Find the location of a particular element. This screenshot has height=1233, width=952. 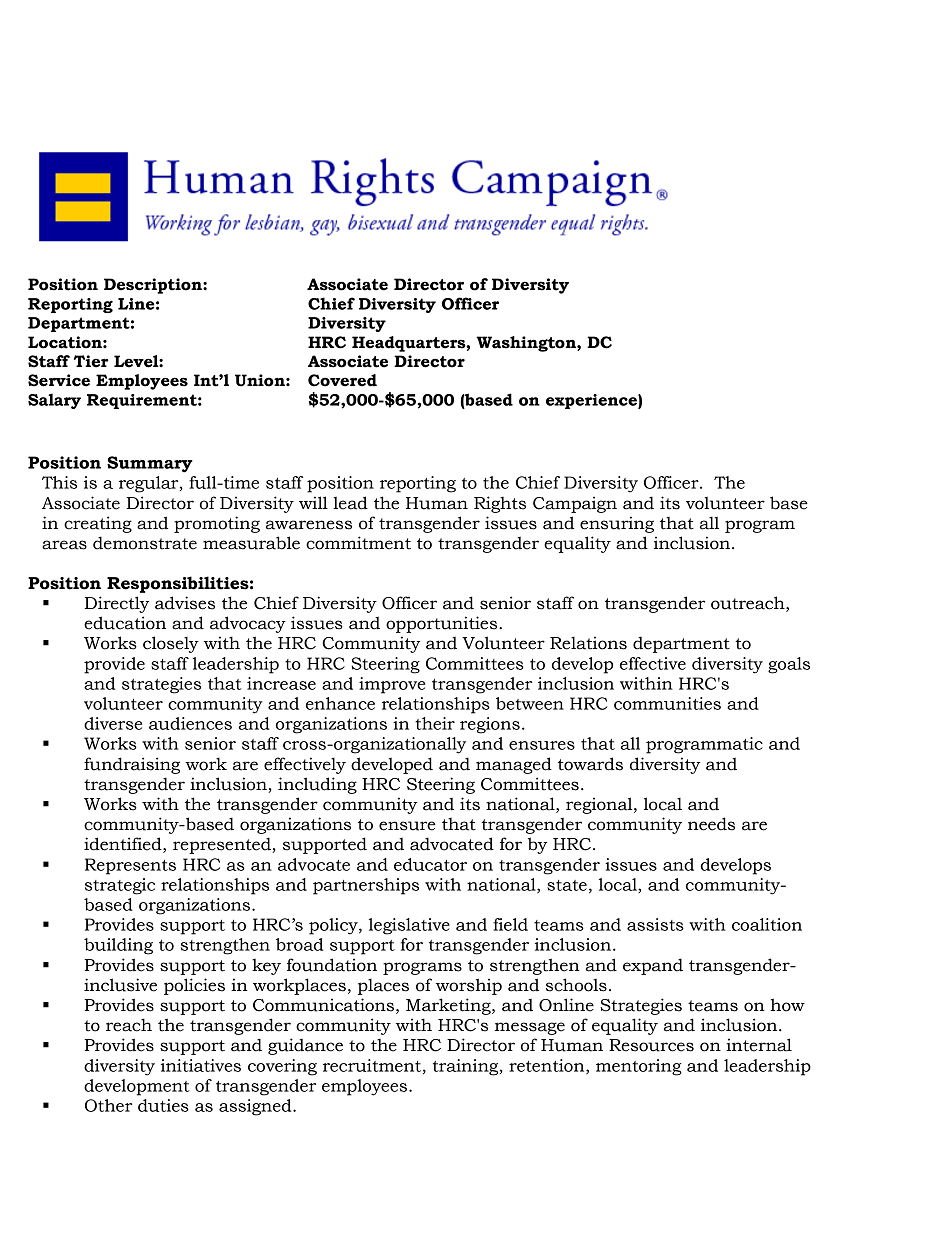

Washington is located at coordinates (527, 344).
